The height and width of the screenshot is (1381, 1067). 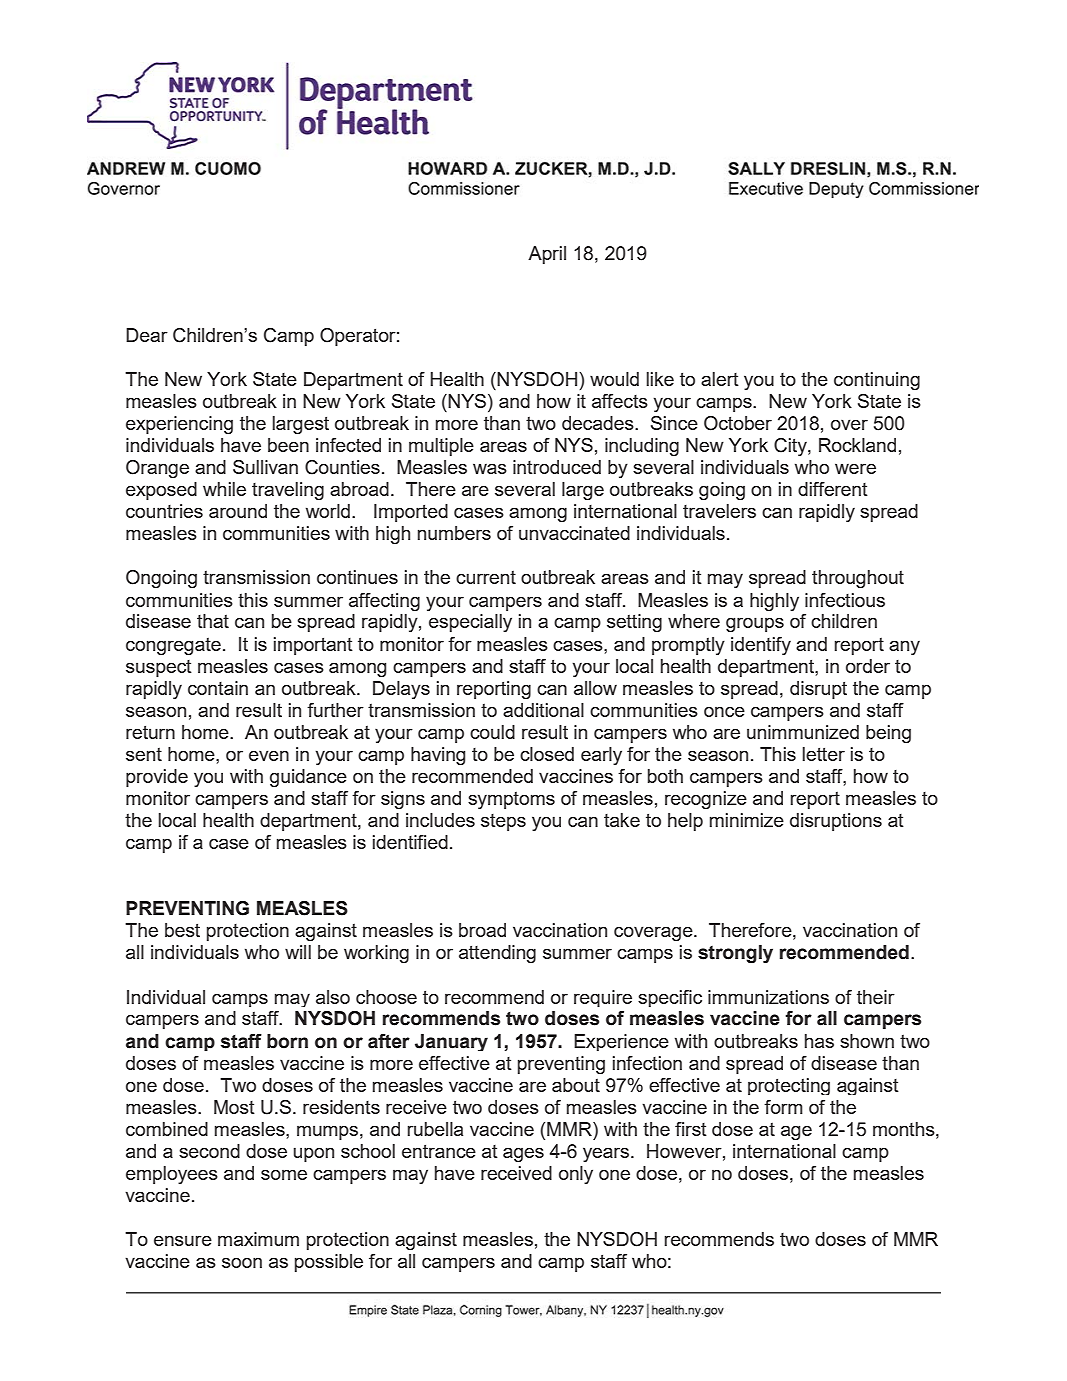 I want to click on Dear, so click(x=147, y=335).
